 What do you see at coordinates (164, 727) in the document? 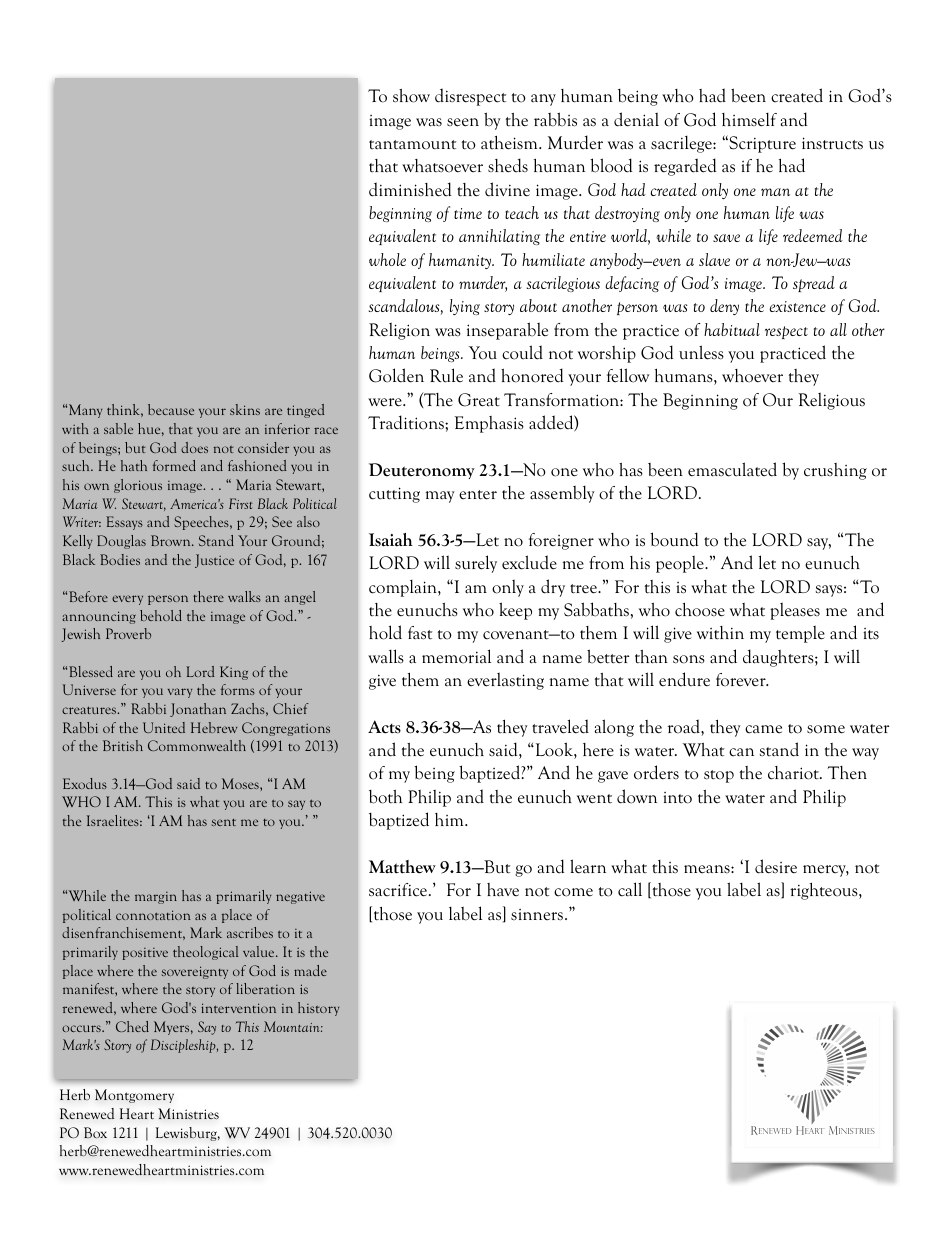
I see `United` at bounding box center [164, 727].
